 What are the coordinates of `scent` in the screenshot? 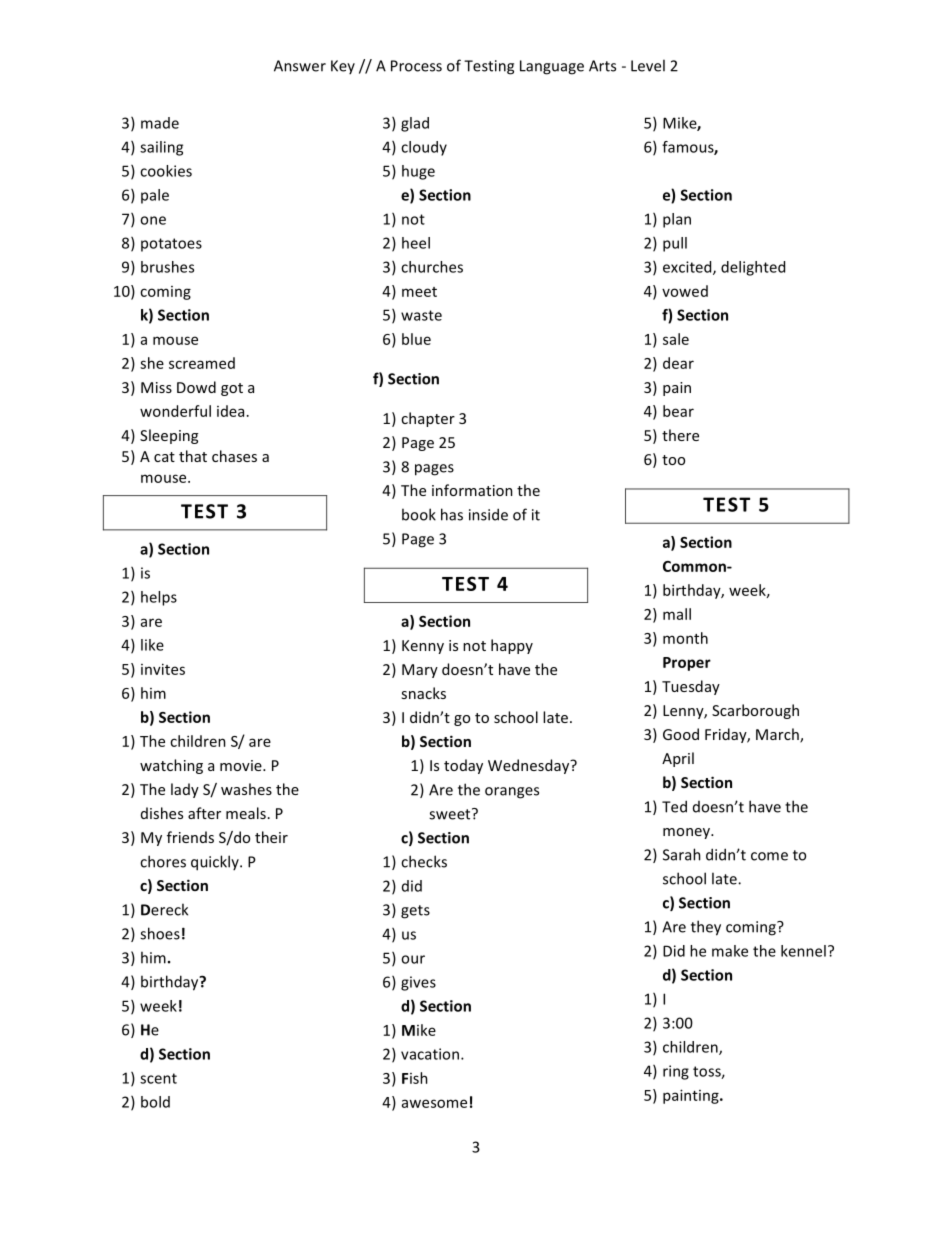 It's located at (158, 1078).
